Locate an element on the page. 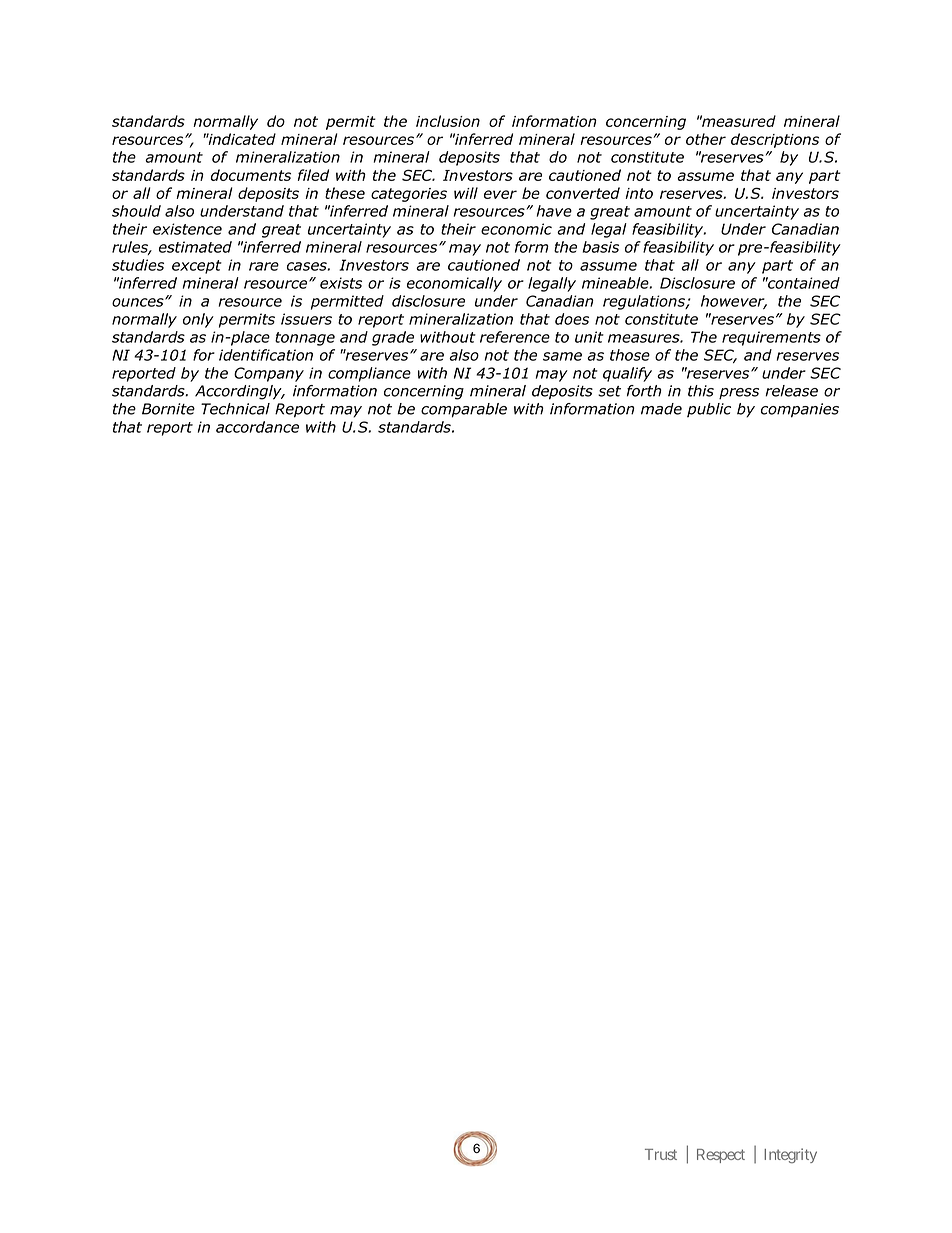 This image has width=952, height=1233. accordance is located at coordinates (257, 427).
